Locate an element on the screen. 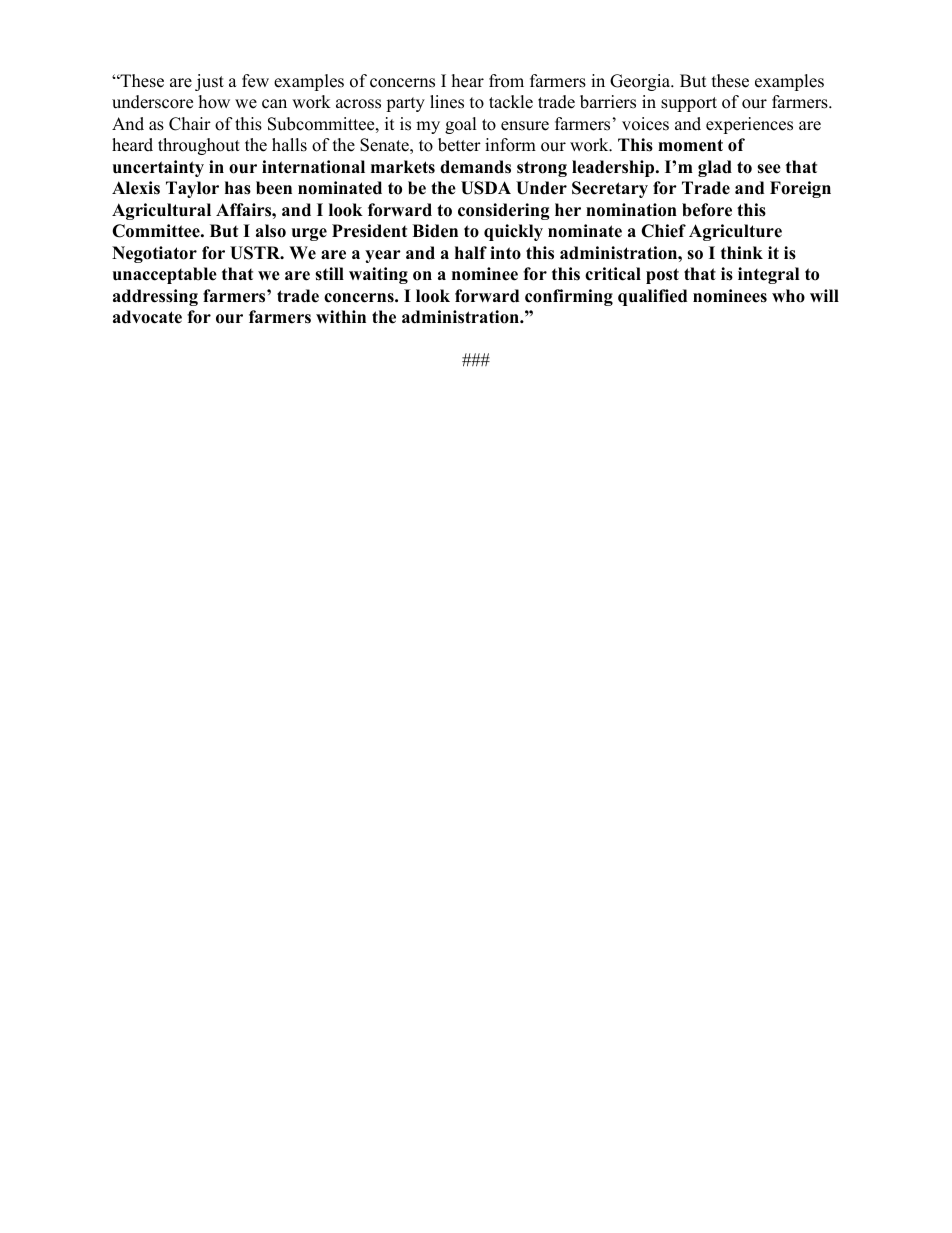 The image size is (952, 1233). Taylor is located at coordinates (192, 189).
